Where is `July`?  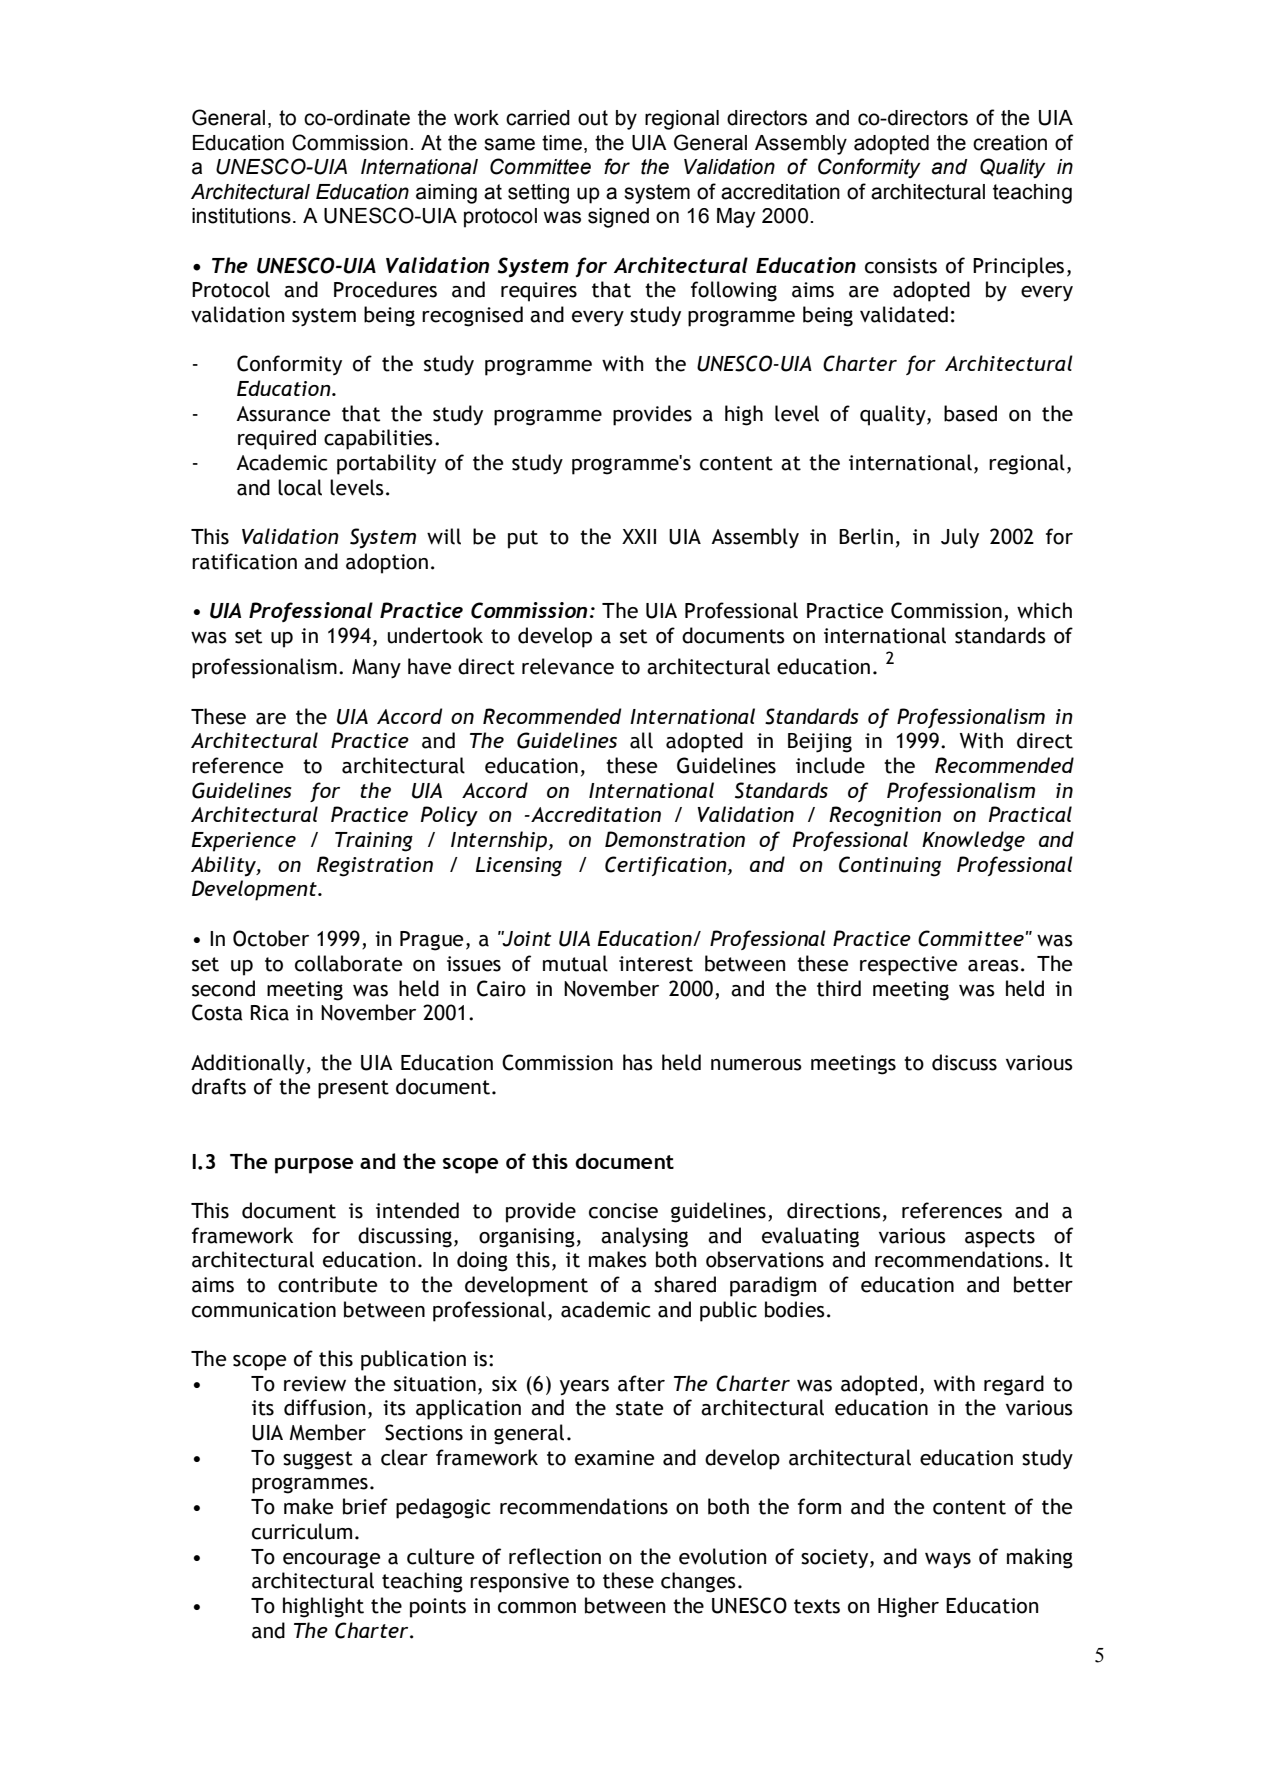 July is located at coordinates (960, 538).
